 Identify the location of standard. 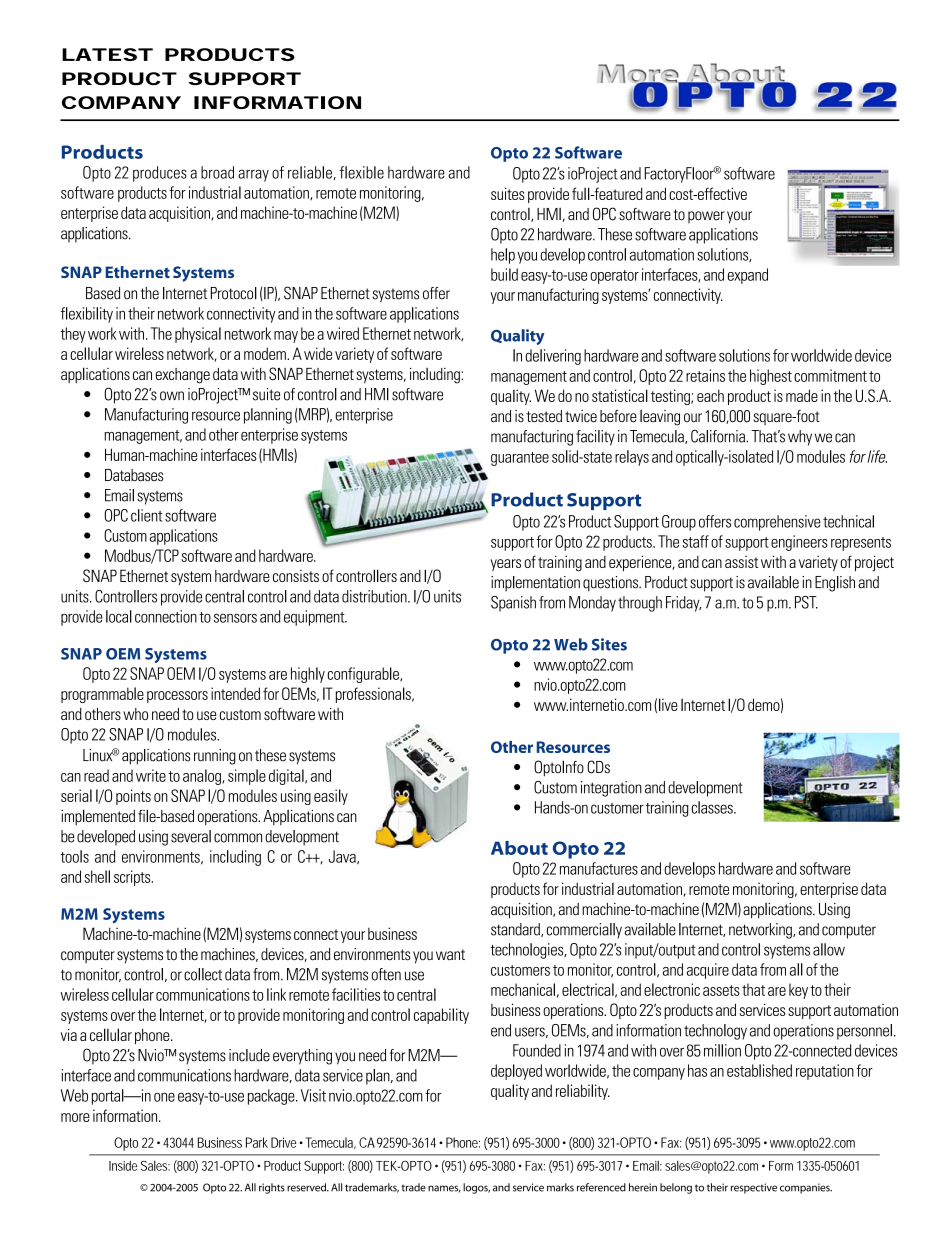
(516, 930).
